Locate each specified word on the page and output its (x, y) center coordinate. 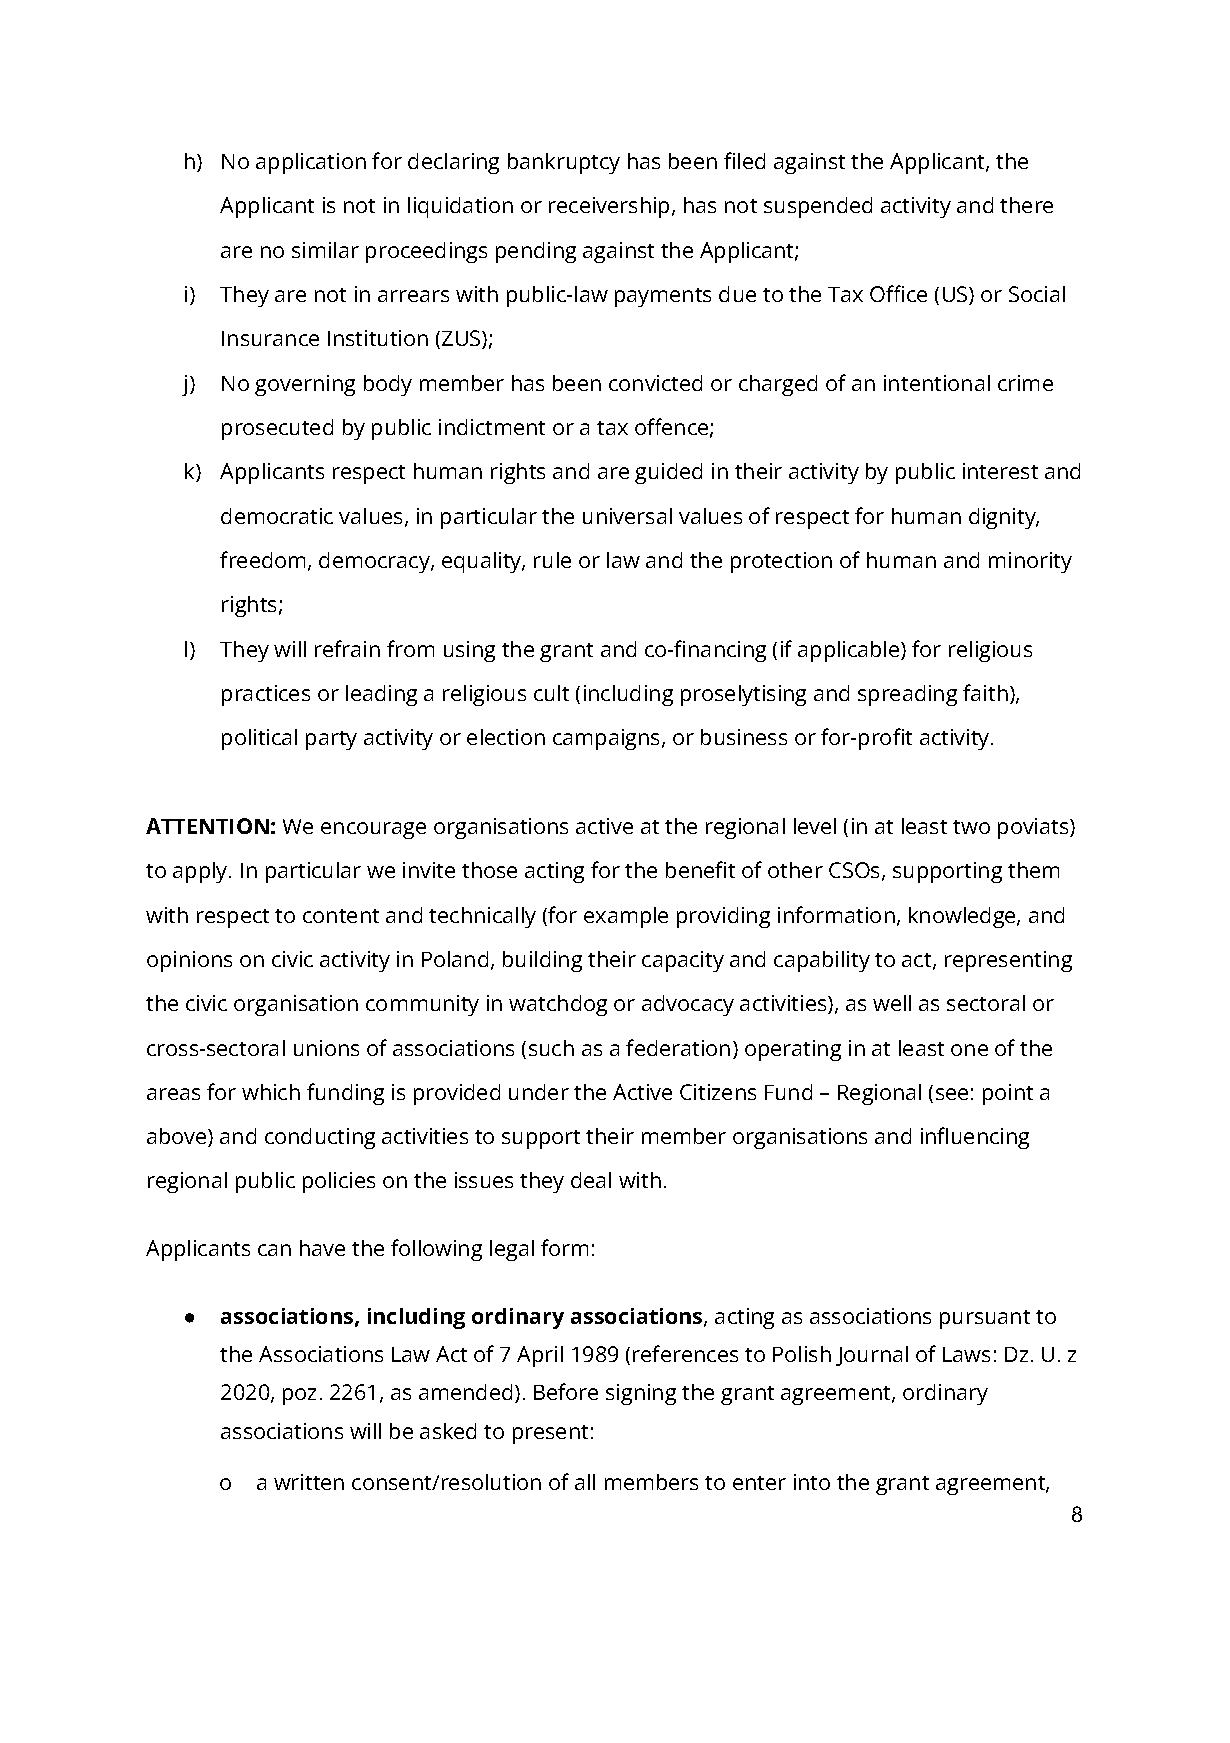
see (952, 1094)
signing (641, 1394)
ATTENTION (207, 826)
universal (627, 516)
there (1026, 205)
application (311, 163)
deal (591, 1180)
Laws (966, 1354)
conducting (320, 1138)
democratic (277, 516)
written (309, 1482)
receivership (609, 207)
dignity (1003, 518)
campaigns (606, 739)
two (971, 827)
